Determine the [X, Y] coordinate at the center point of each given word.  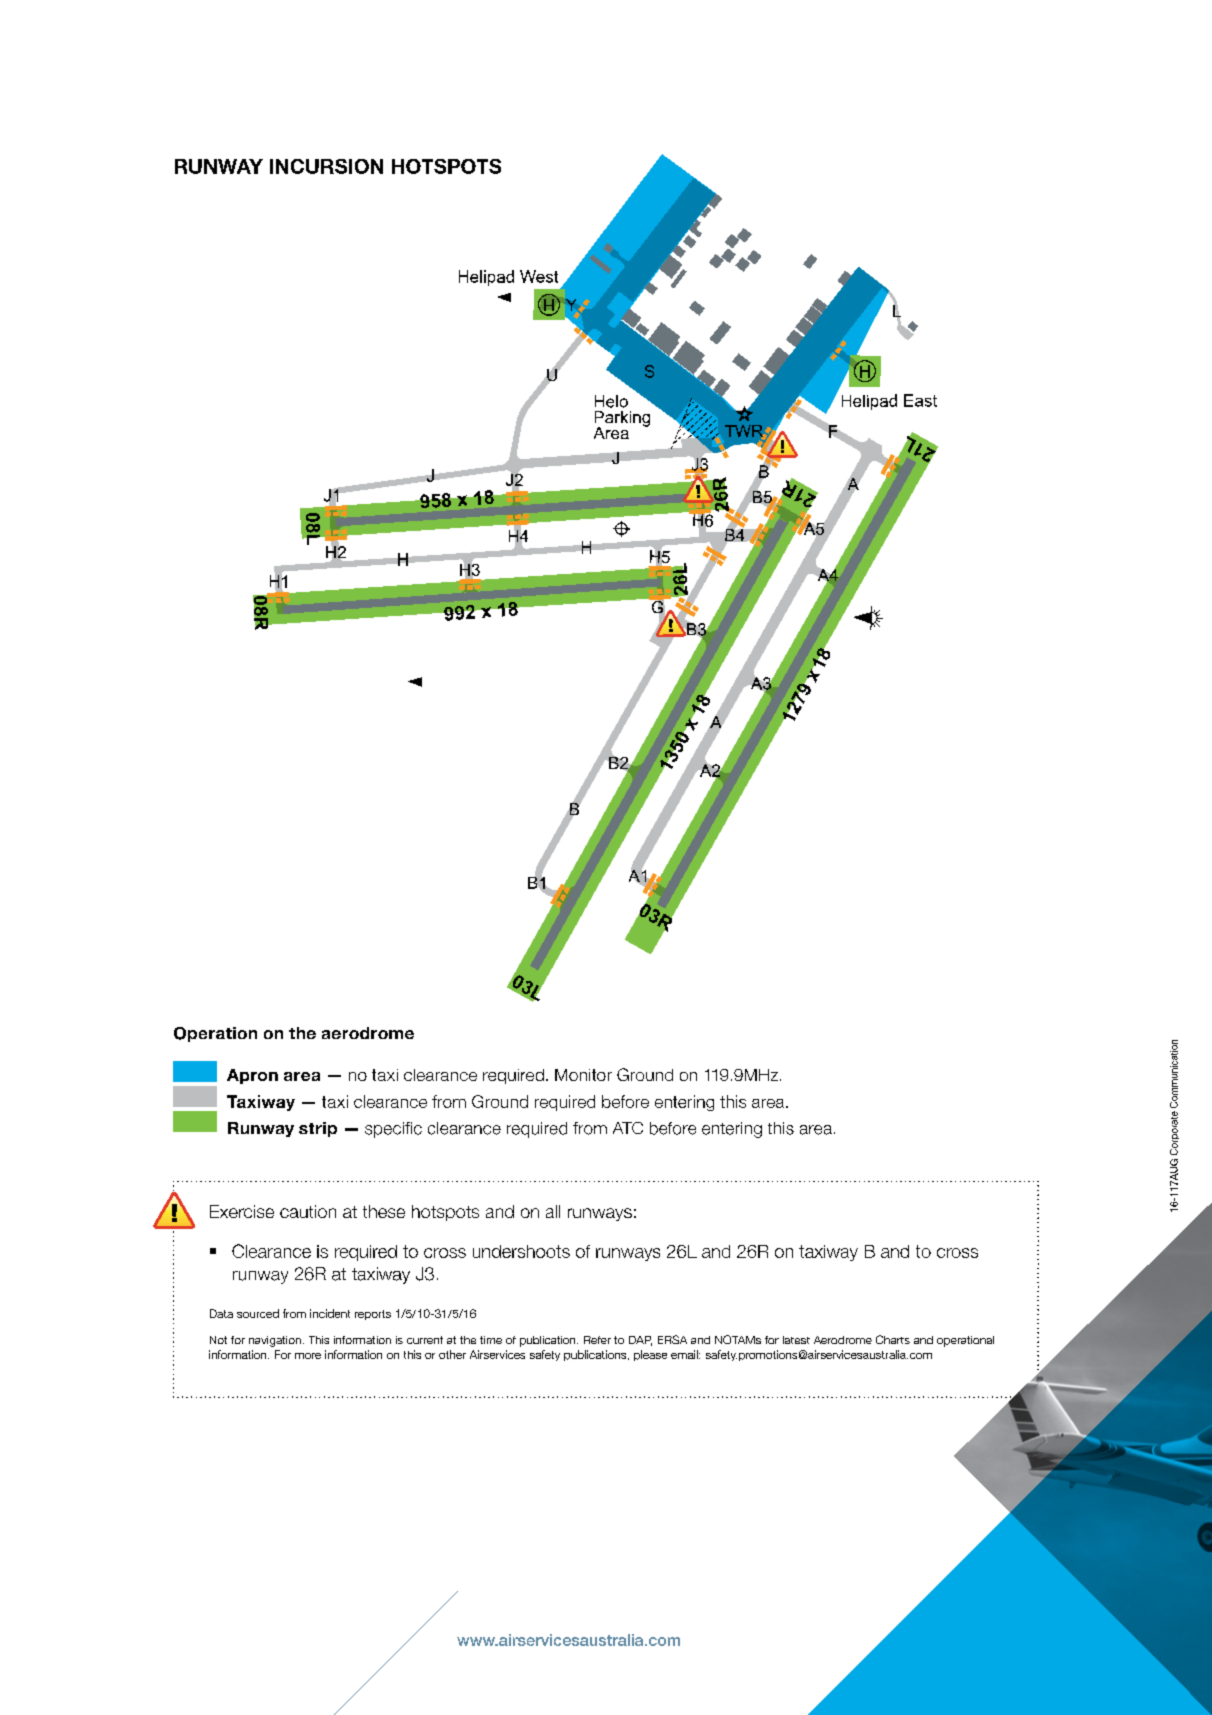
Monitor [583, 1075]
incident [330, 1313]
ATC [628, 1128]
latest [796, 1340]
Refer [597, 1340]
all [553, 1211]
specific [393, 1130]
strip [318, 1129]
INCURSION [326, 166]
